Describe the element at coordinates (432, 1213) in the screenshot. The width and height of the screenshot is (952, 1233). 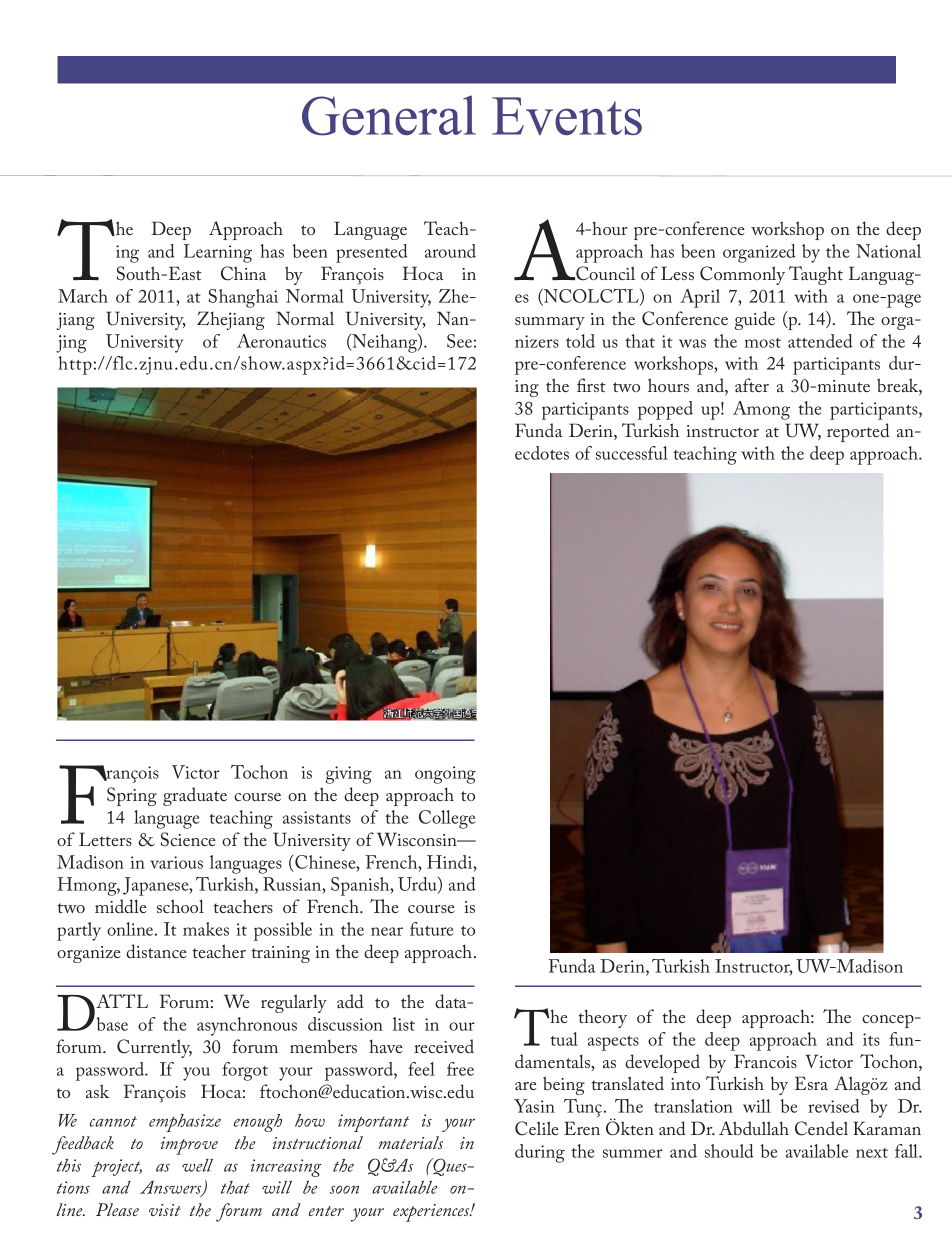
I see `experiences` at that location.
